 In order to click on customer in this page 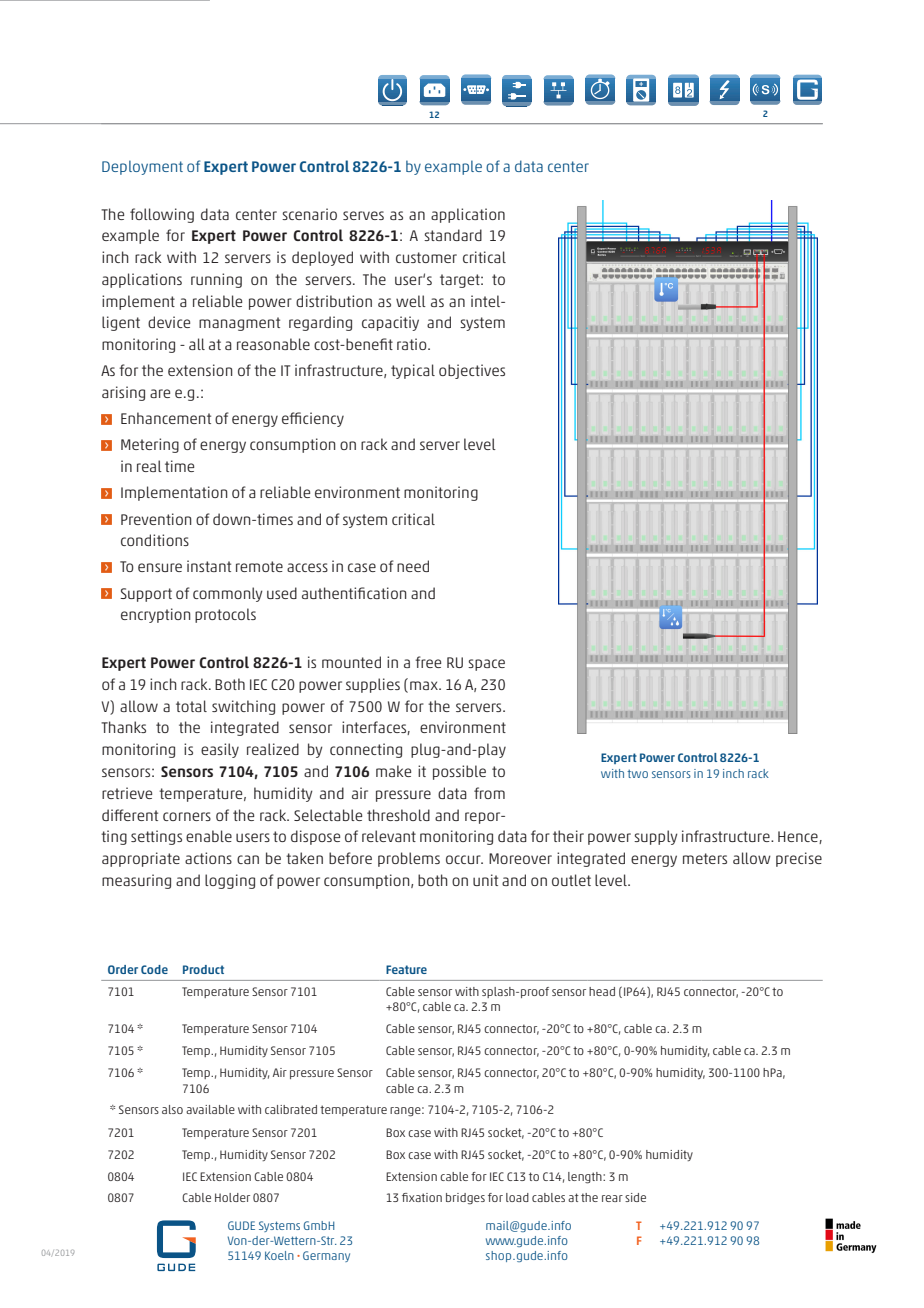, I will do `click(426, 257)`.
